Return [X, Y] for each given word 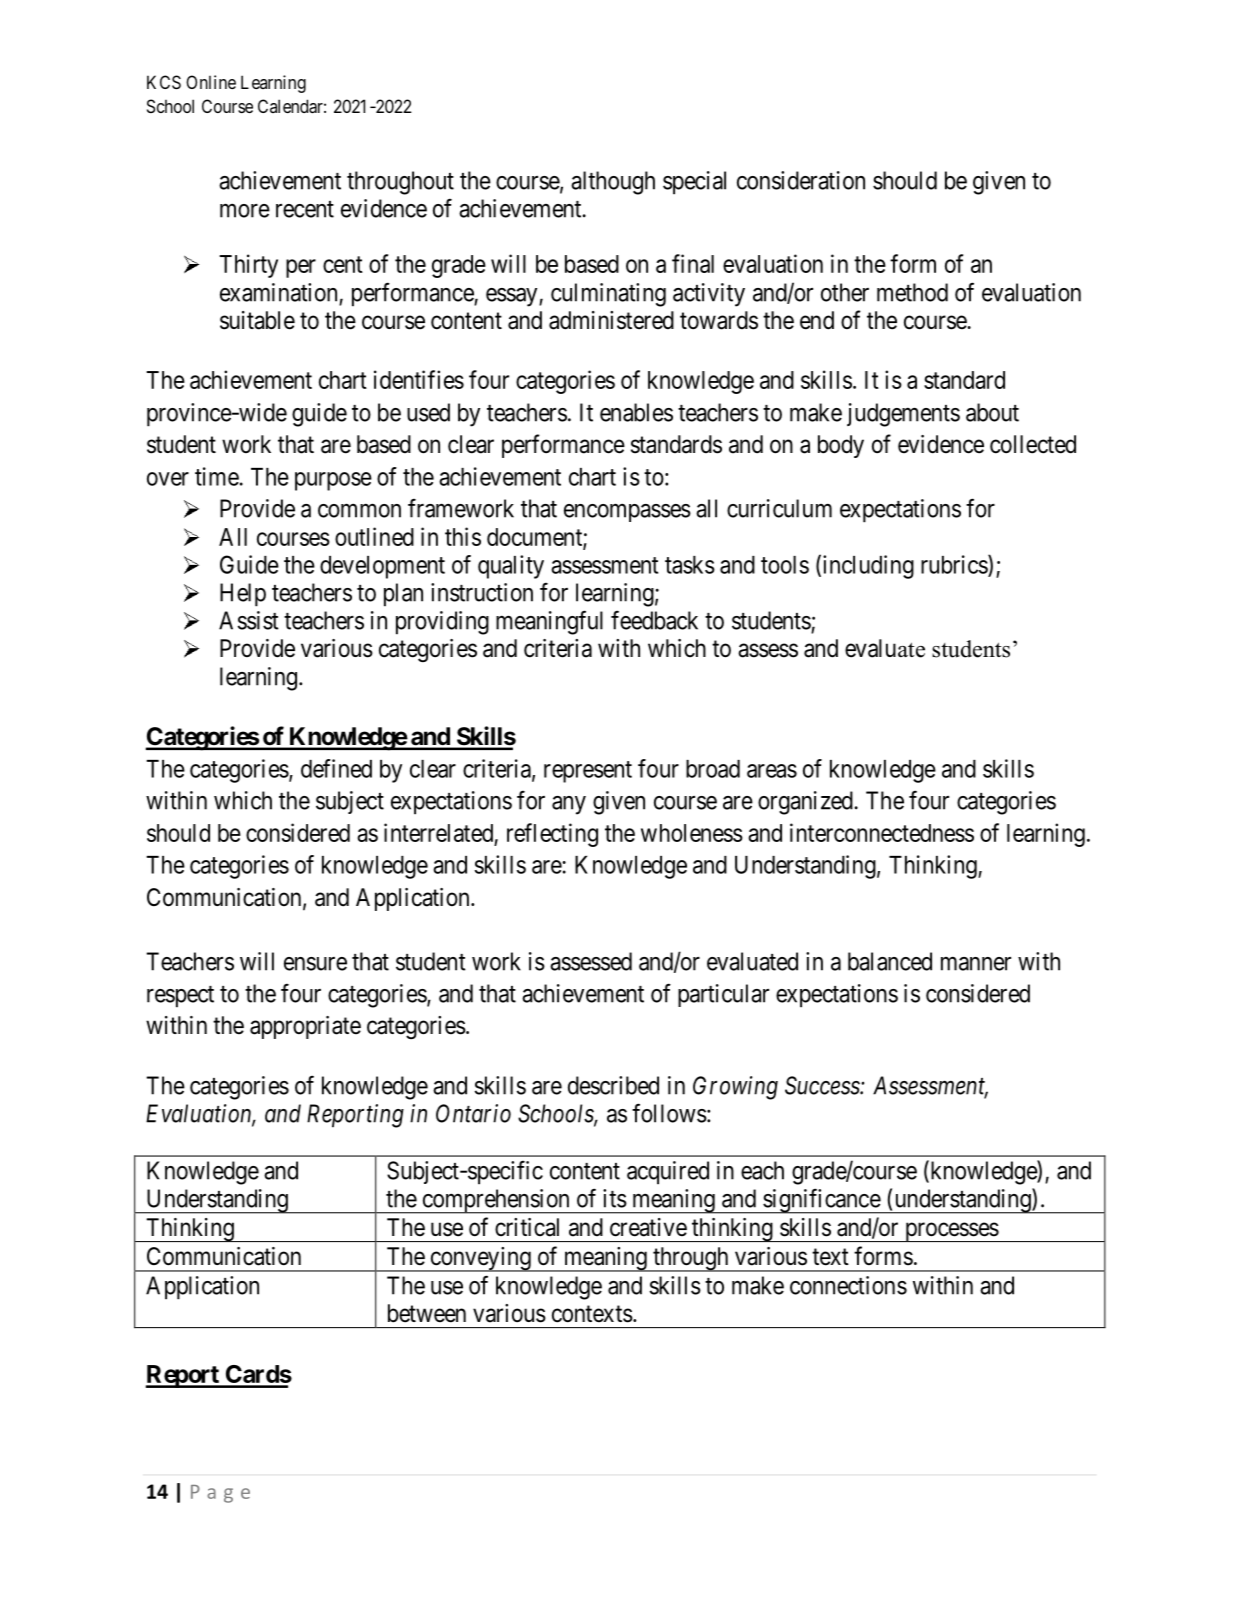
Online [211, 82]
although [613, 183]
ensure [315, 964]
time [217, 476]
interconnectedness [882, 832]
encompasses [627, 513]
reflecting [552, 835]
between [427, 1313]
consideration [801, 180]
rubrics [955, 565]
